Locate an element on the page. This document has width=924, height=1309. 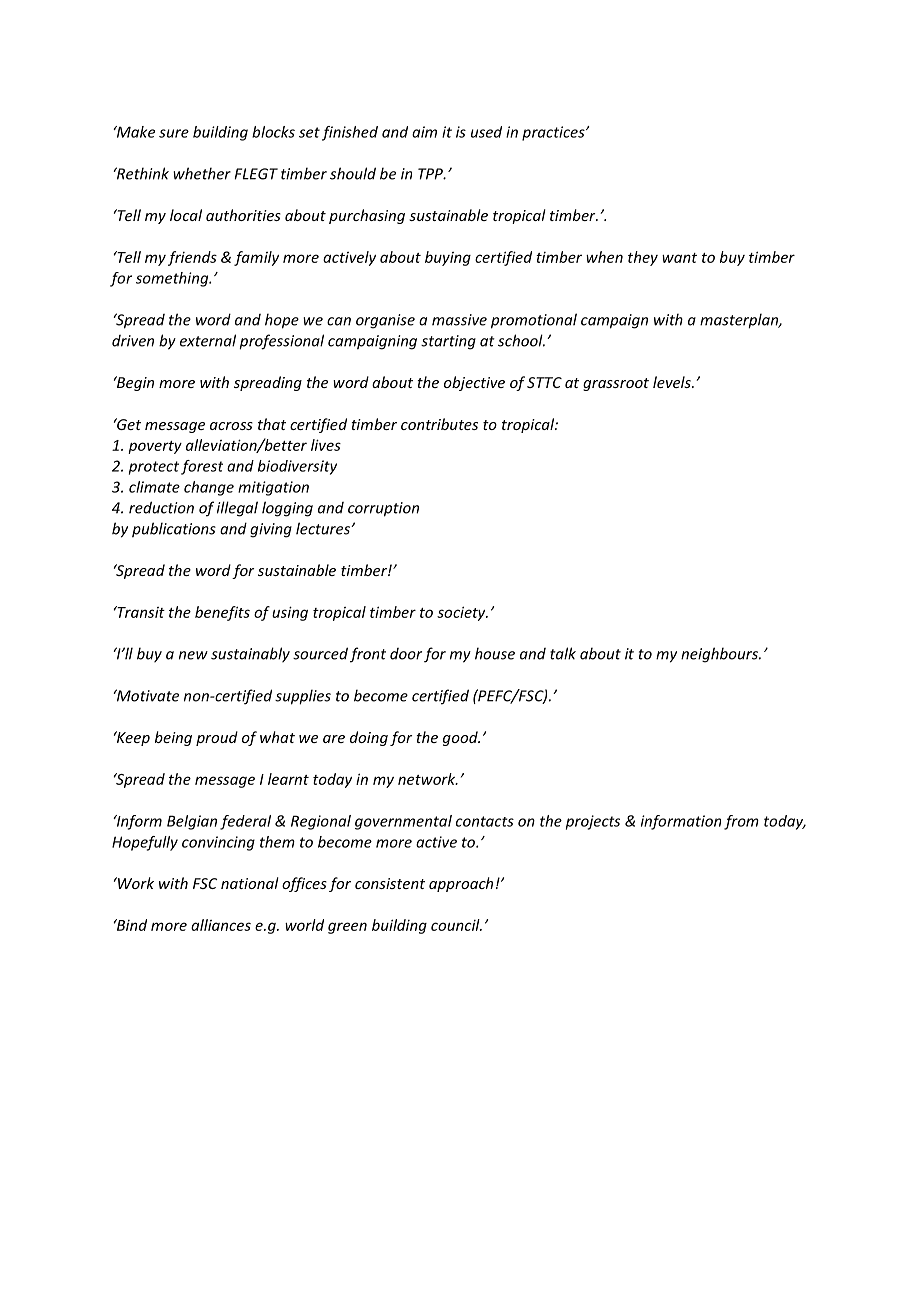
alliances is located at coordinates (221, 925).
